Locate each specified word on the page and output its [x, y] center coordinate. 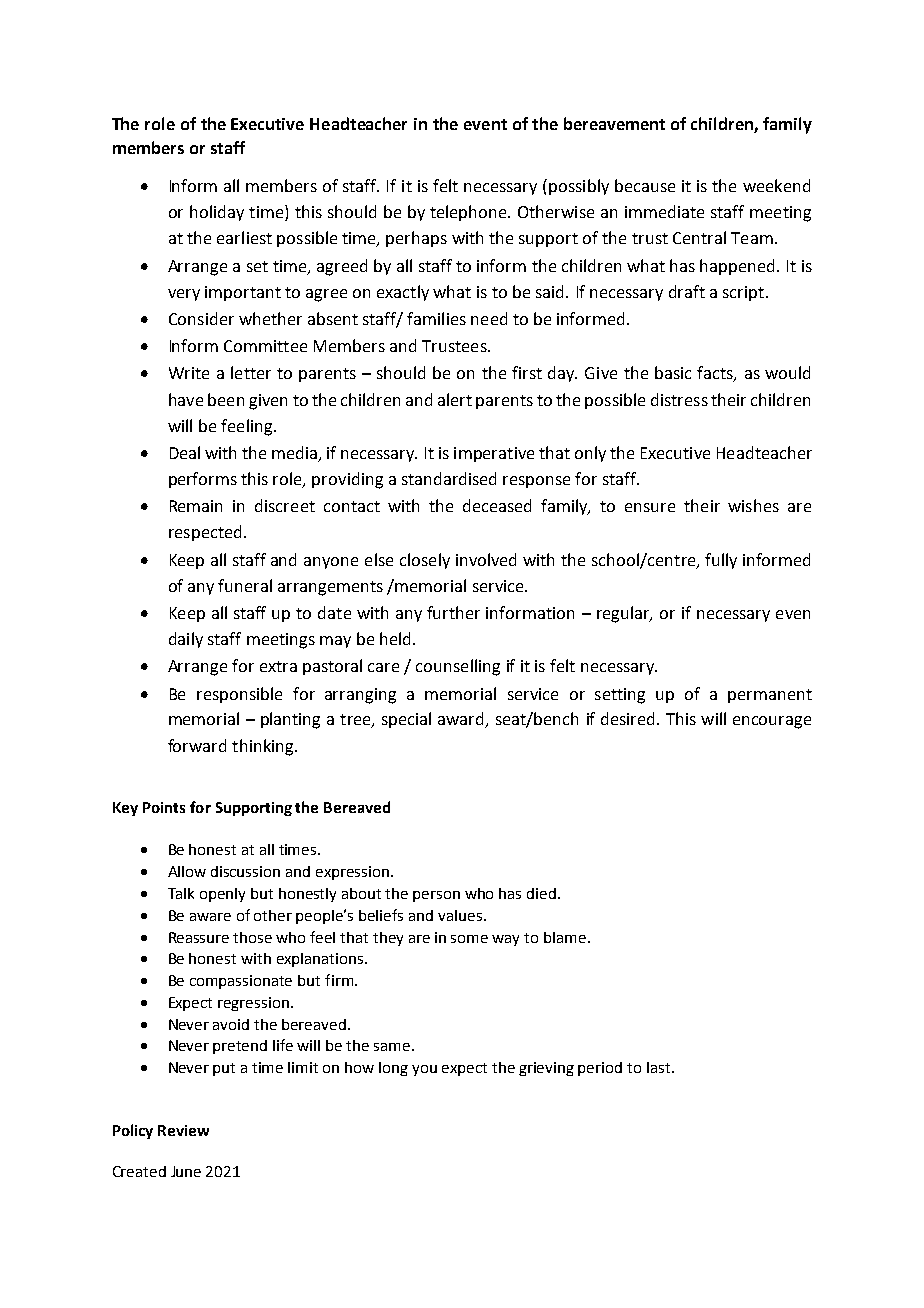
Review [183, 1130]
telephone [469, 213]
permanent [770, 696]
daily [186, 640]
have [186, 399]
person [436, 896]
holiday [217, 213]
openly [222, 895]
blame [565, 937]
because [645, 185]
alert [455, 399]
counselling [458, 667]
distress [679, 399]
